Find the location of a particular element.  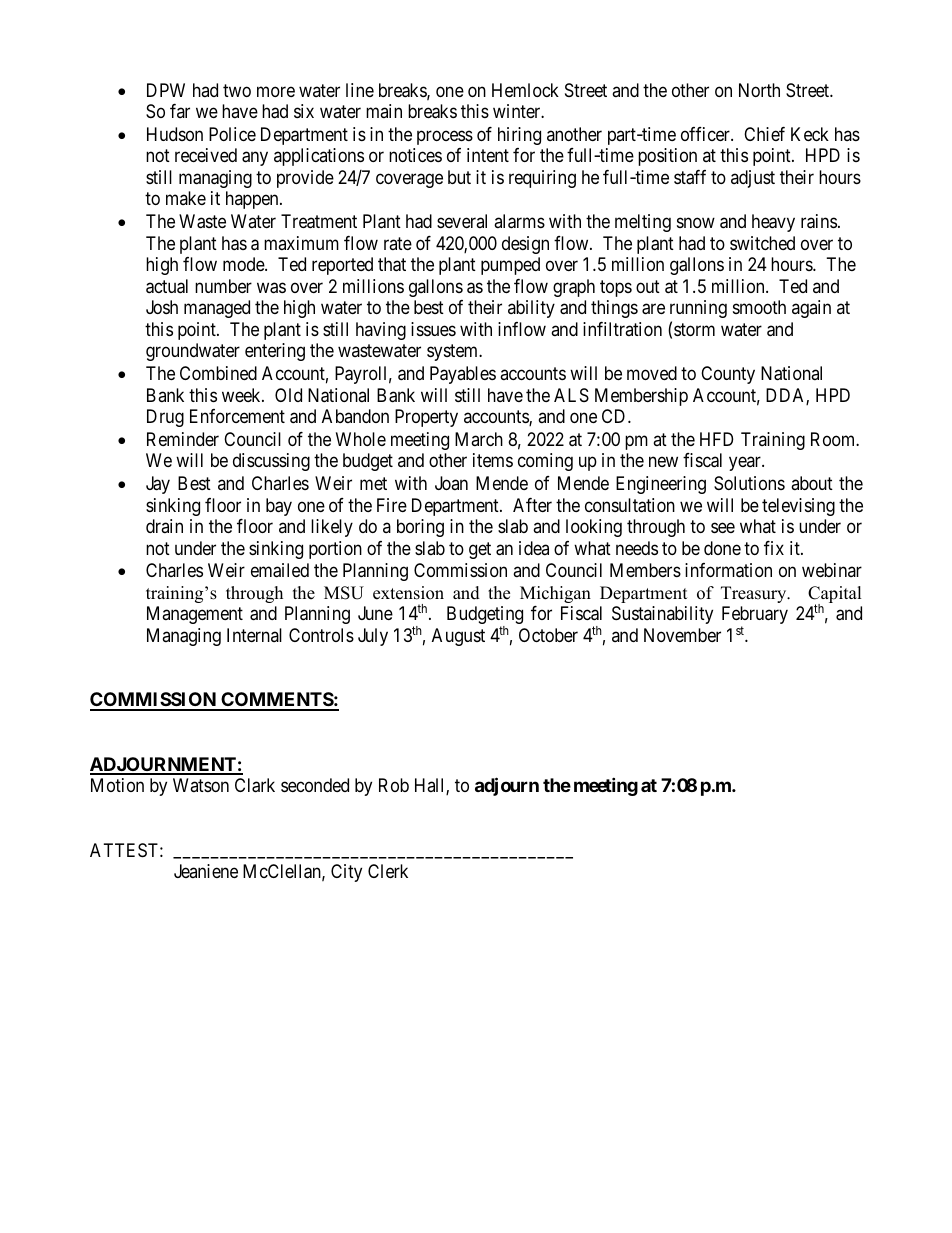

process is located at coordinates (445, 137).
